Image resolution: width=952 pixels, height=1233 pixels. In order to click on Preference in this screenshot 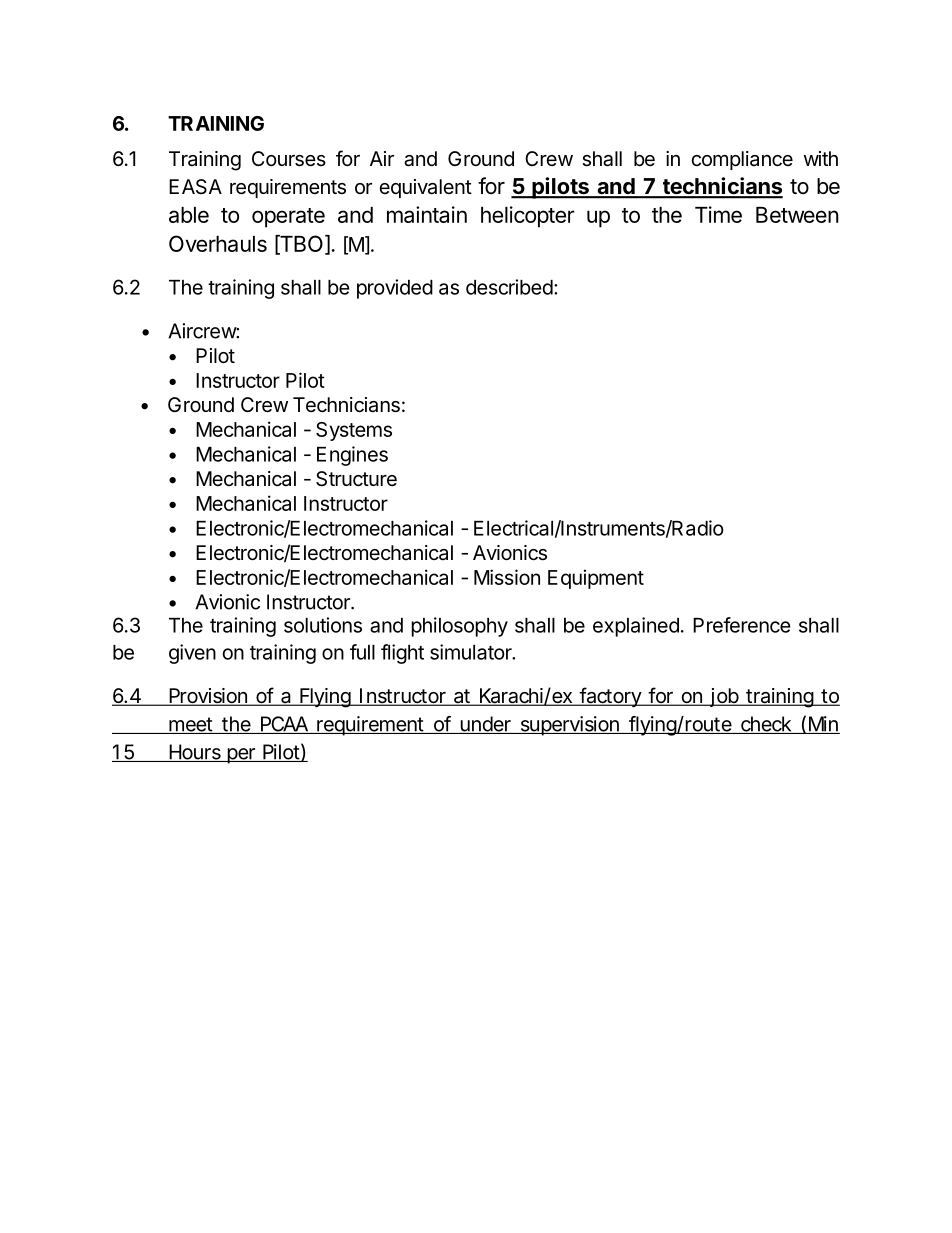, I will do `click(741, 625)`.
